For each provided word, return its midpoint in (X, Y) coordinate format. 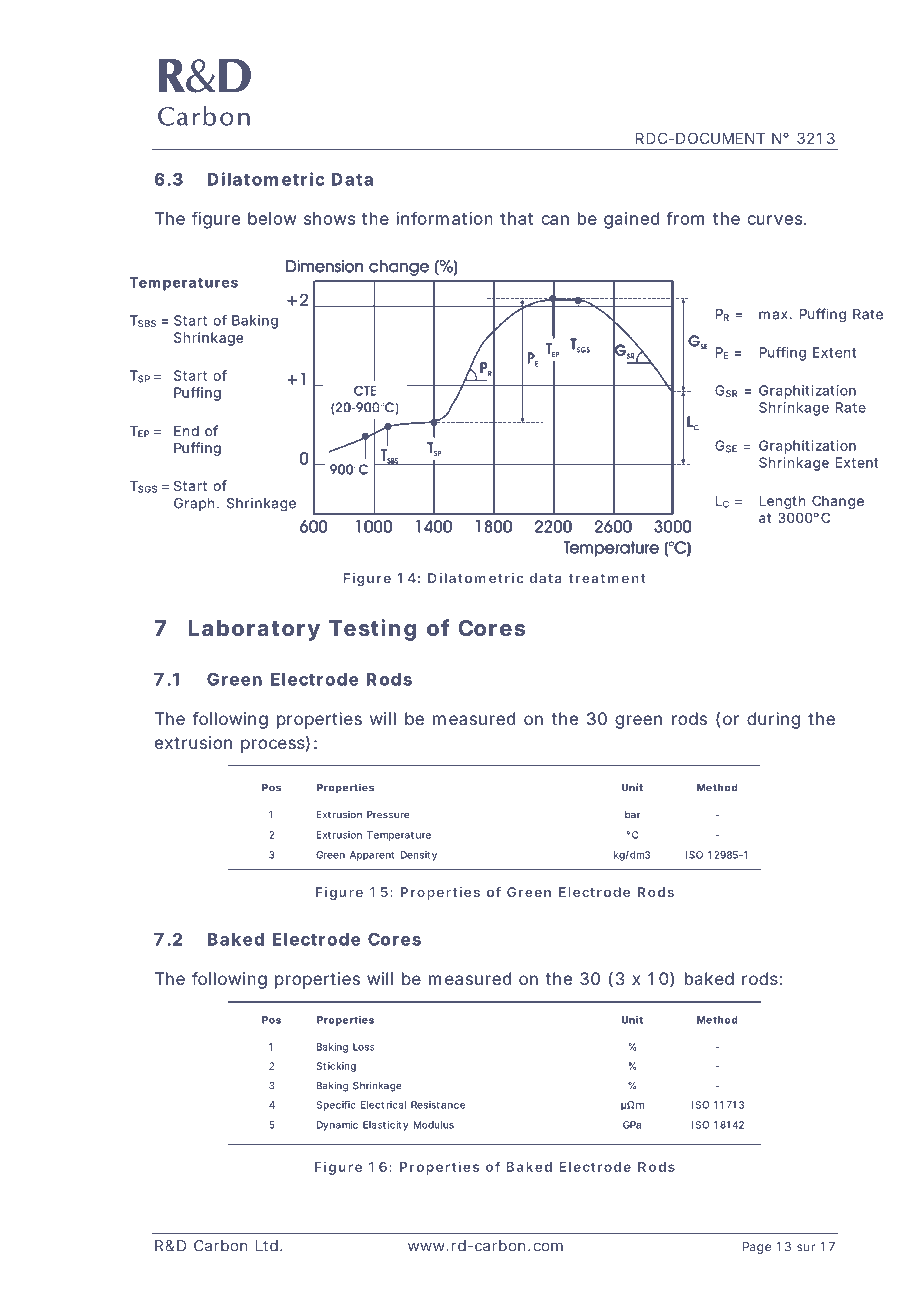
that (516, 218)
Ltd (267, 1246)
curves (776, 220)
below (272, 218)
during (773, 720)
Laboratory (254, 630)
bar (632, 815)
